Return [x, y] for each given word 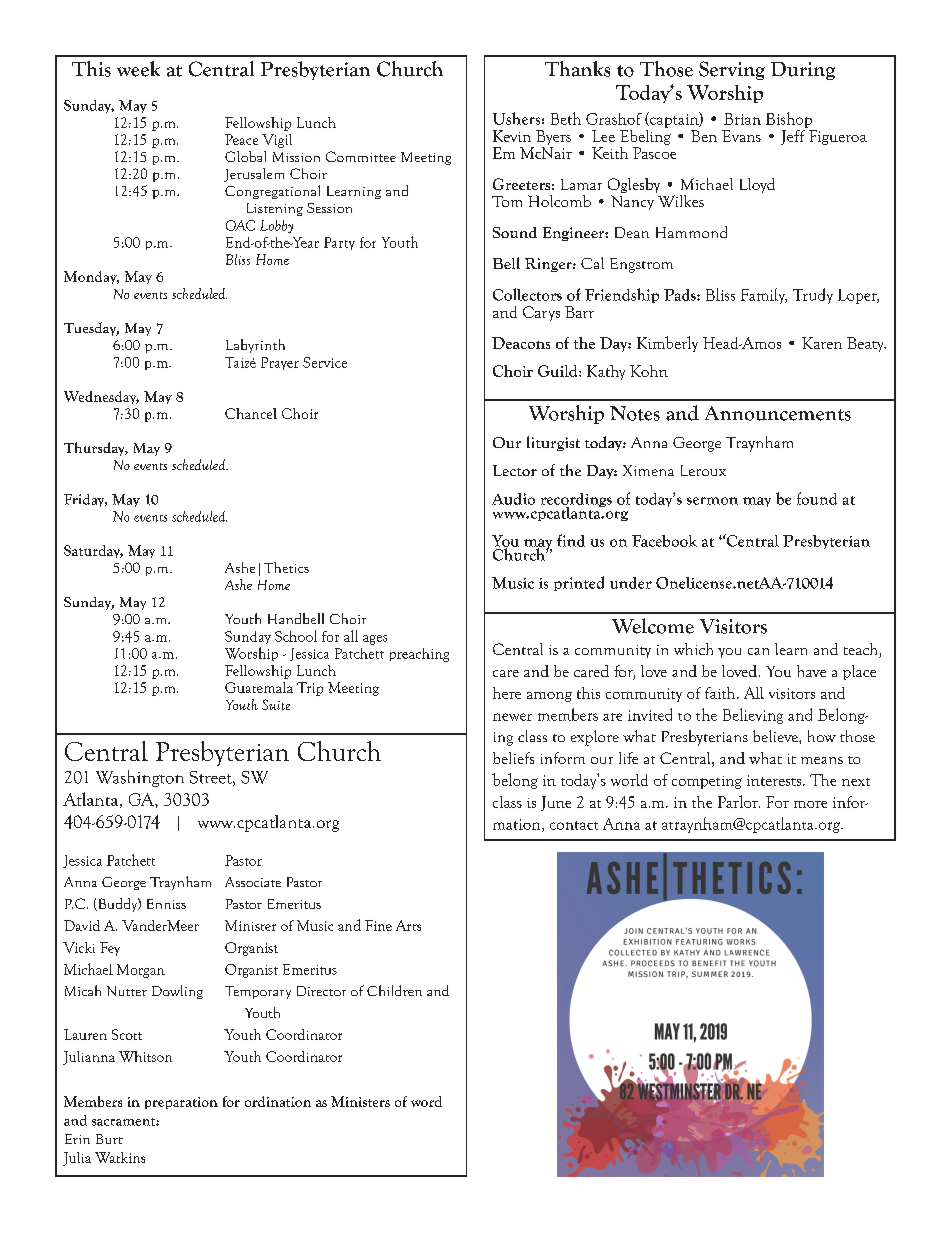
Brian [742, 119]
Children [394, 990]
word [426, 1101]
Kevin [512, 136]
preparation [181, 1103]
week [138, 69]
